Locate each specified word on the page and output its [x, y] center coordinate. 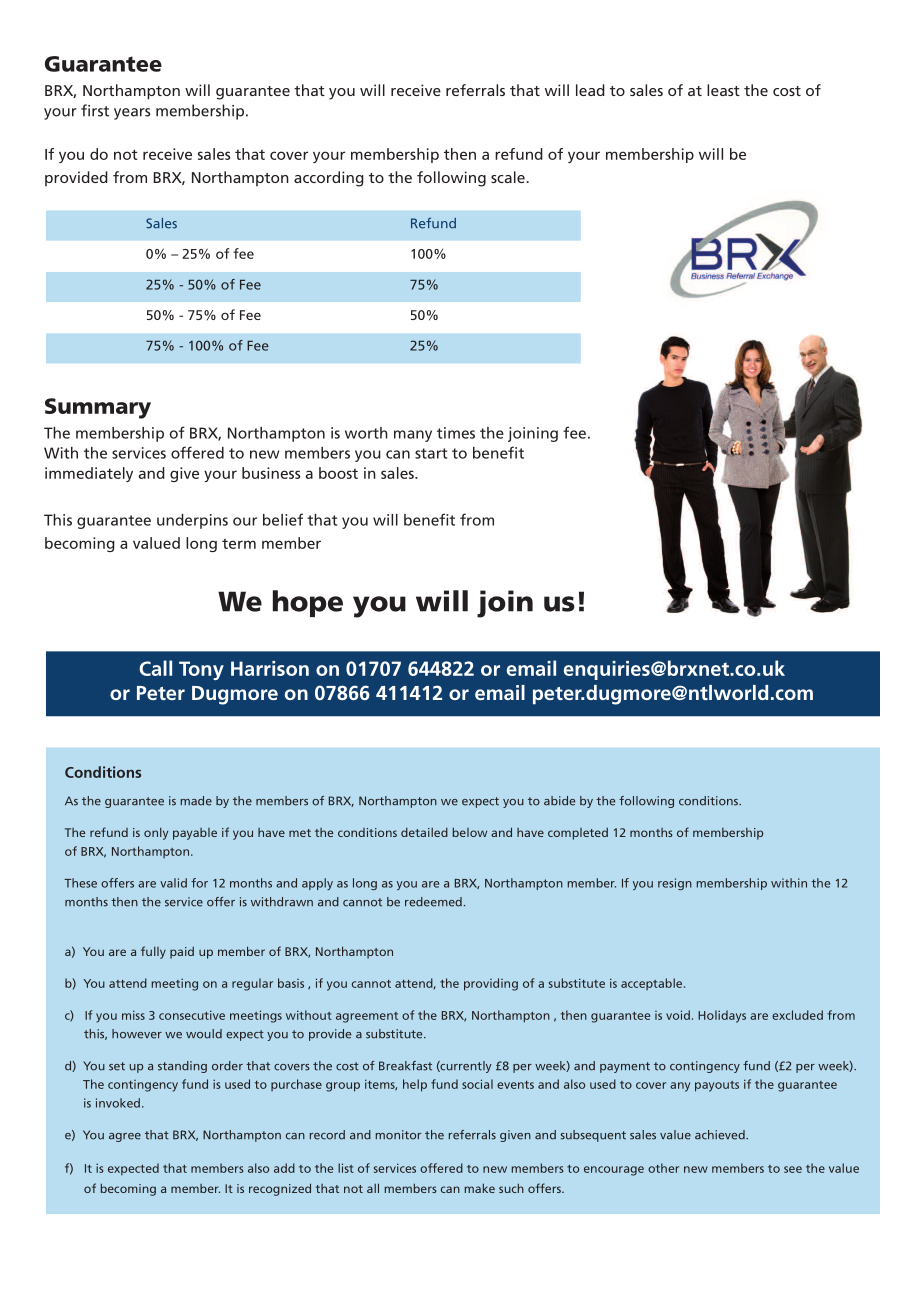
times [456, 433]
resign [675, 884]
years [132, 114]
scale [508, 177]
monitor [398, 1135]
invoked [118, 1103]
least [723, 90]
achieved [721, 1135]
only [156, 833]
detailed [424, 832]
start [431, 453]
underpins [192, 521]
